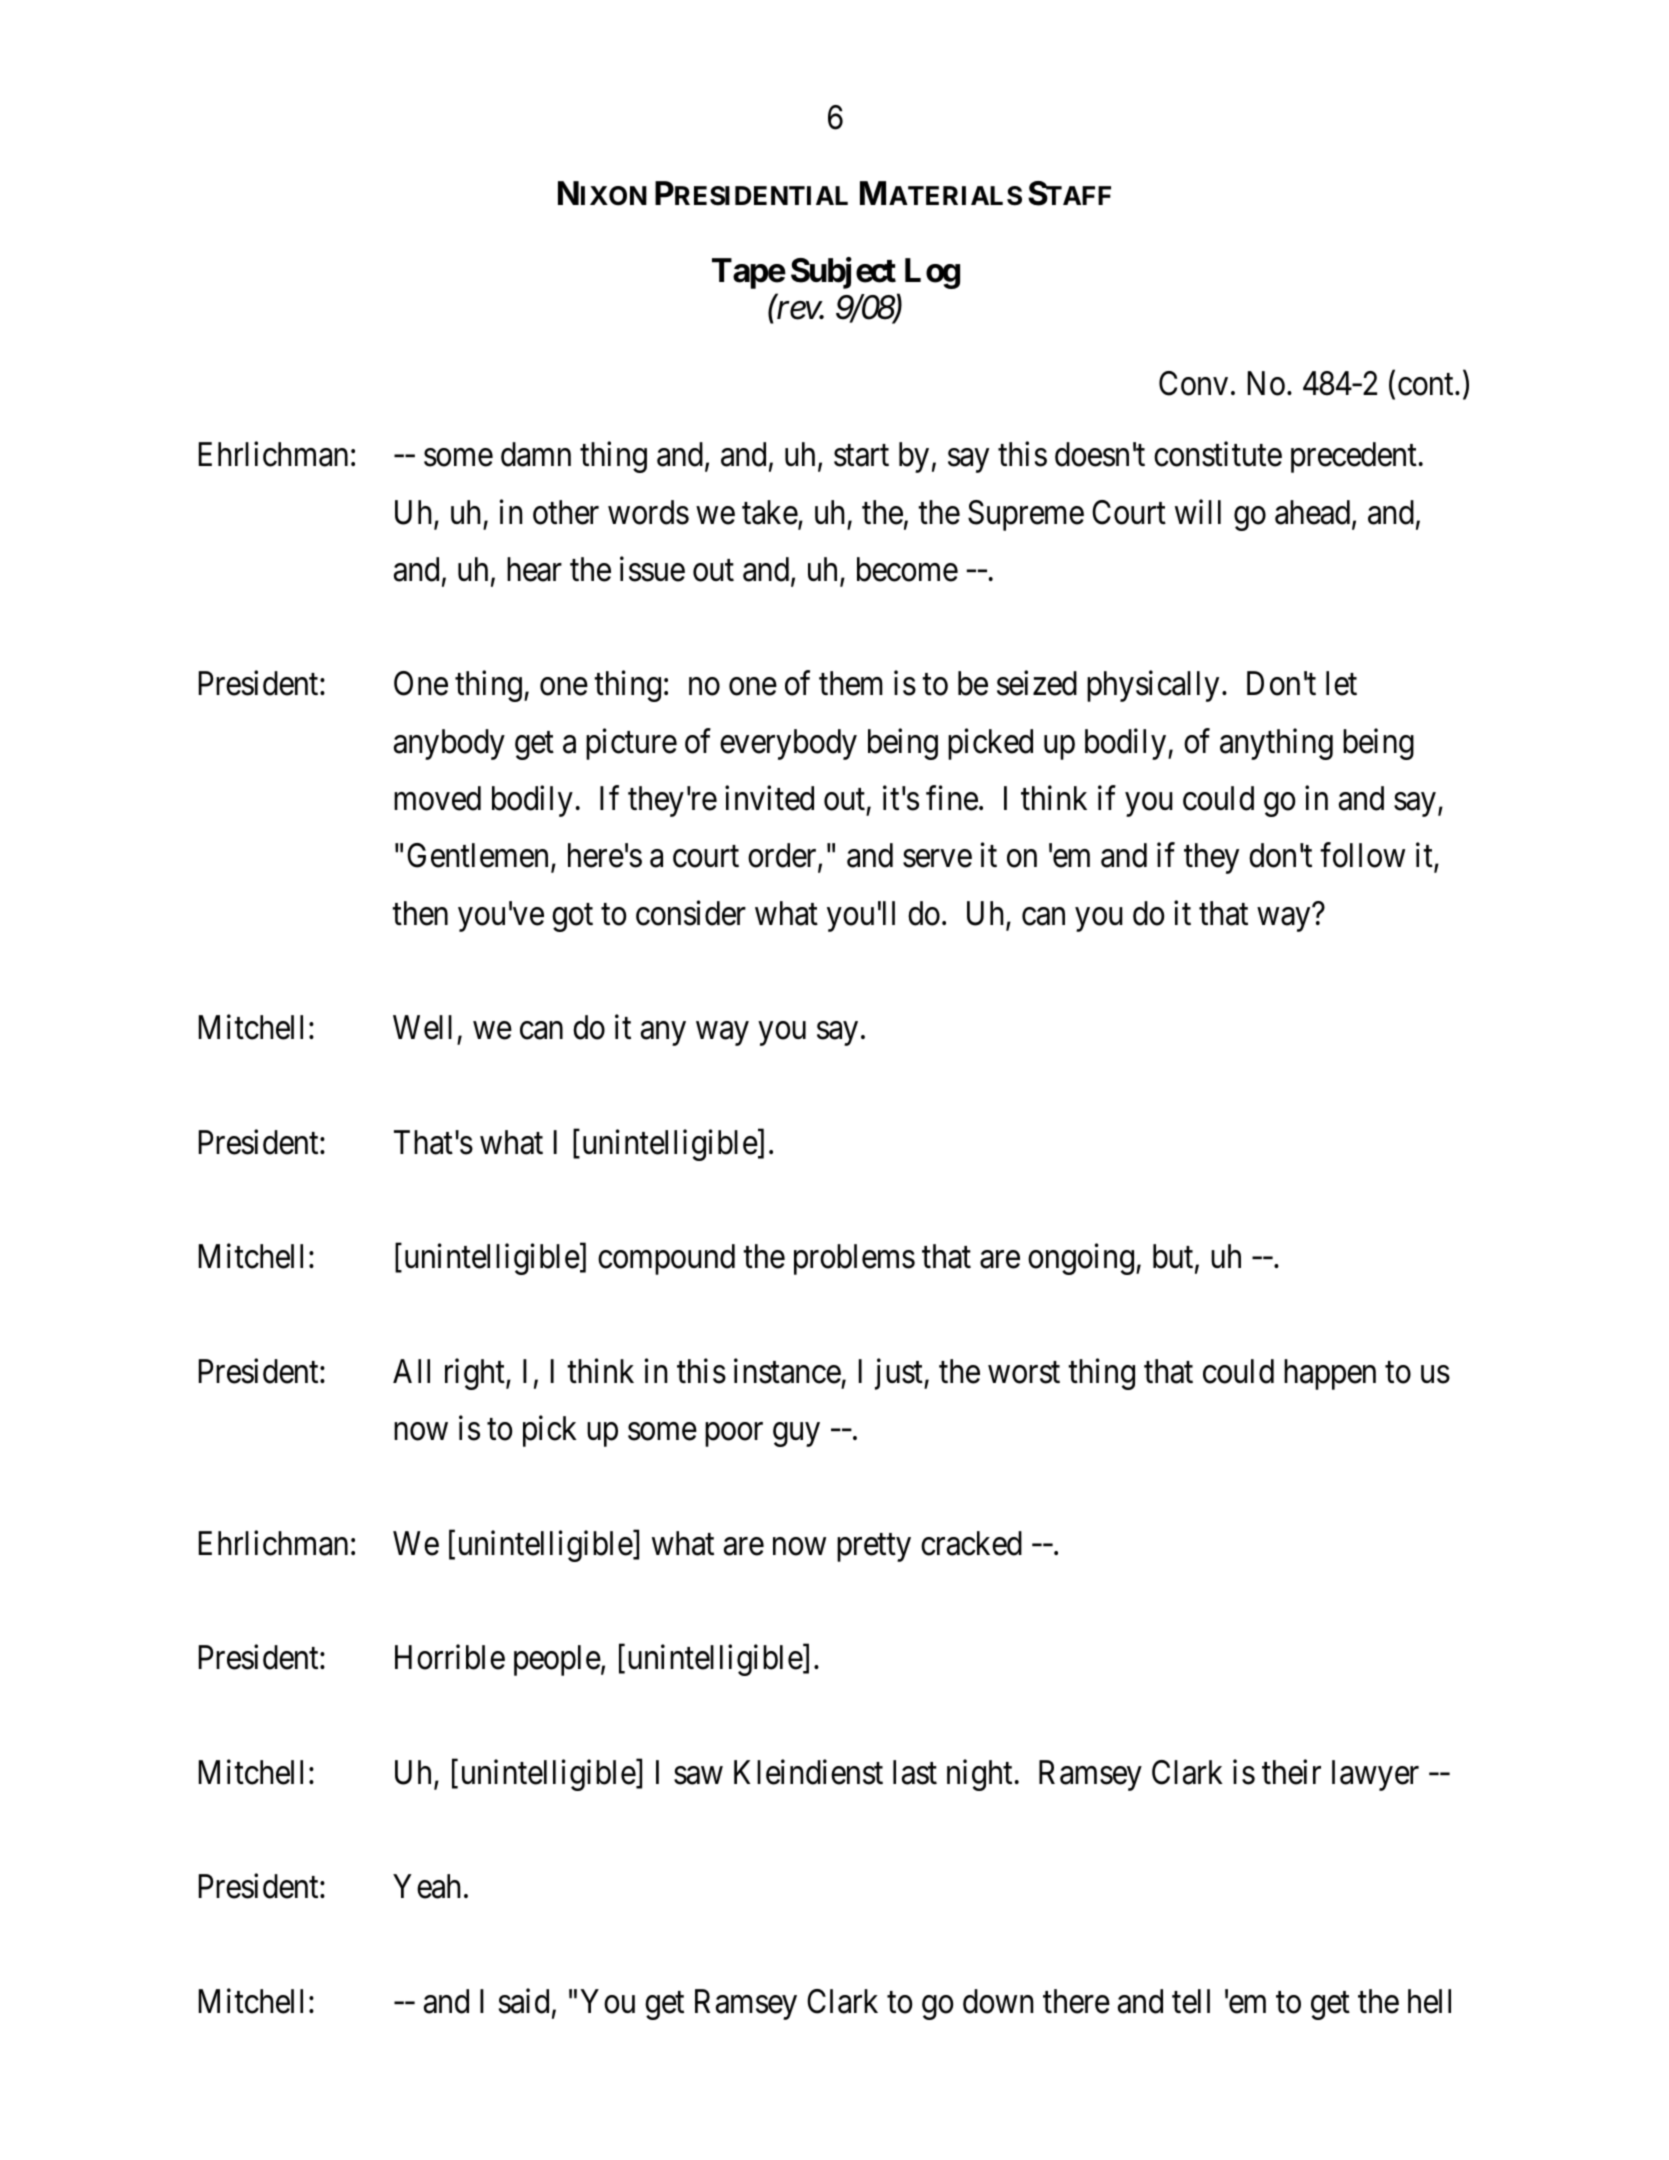 This image has width=1669, height=2160. What do you see at coordinates (476, 1374) in the image?
I see `right` at bounding box center [476, 1374].
